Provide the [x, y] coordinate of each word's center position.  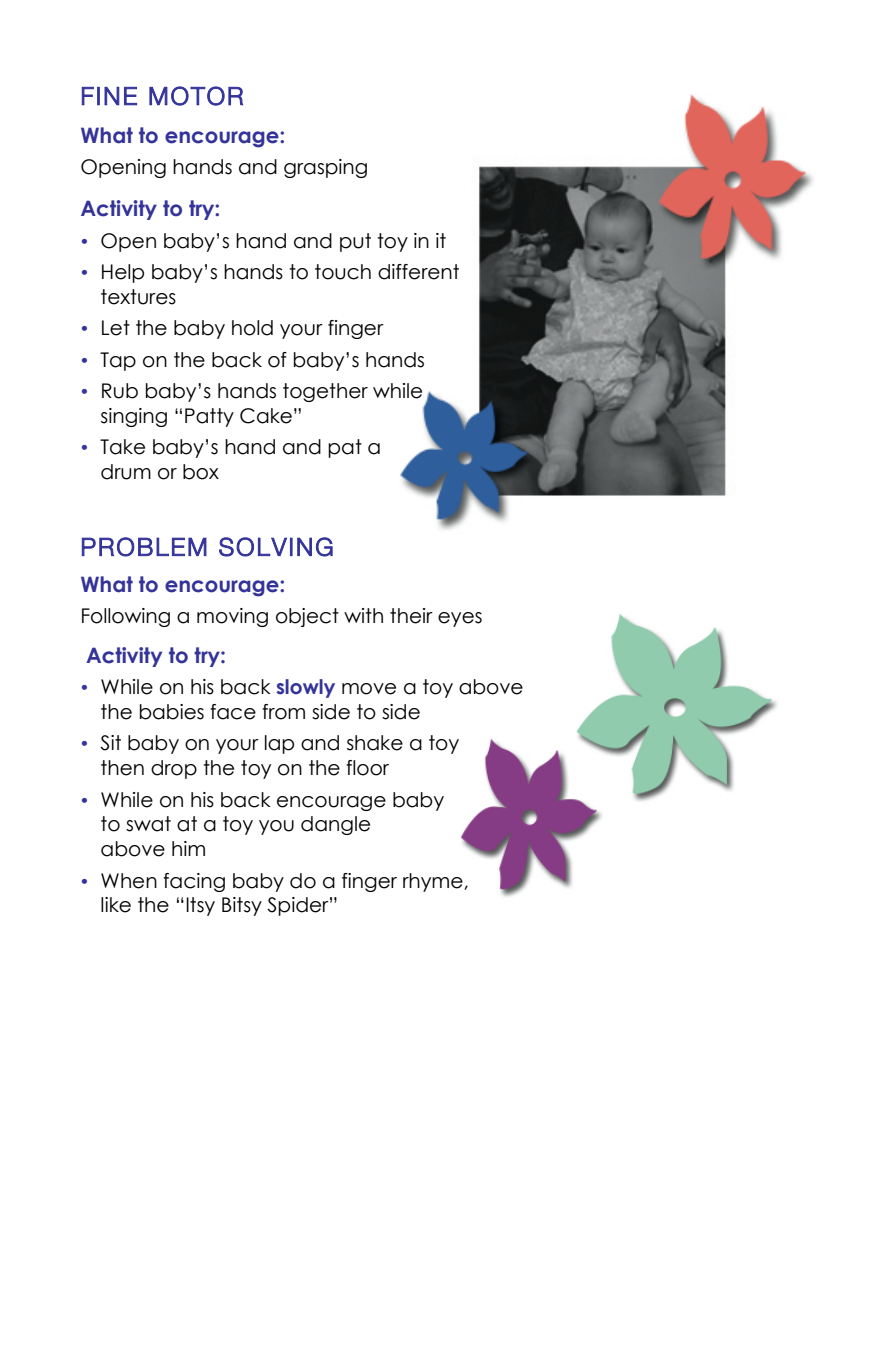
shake [375, 743]
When [129, 881]
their [411, 616]
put [355, 242]
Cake [266, 416]
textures [138, 297]
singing [134, 417]
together [325, 392]
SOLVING [276, 547]
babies [172, 712]
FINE [109, 96]
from [283, 712]
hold [252, 328]
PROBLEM [144, 547]
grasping [325, 168]
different [418, 272]
